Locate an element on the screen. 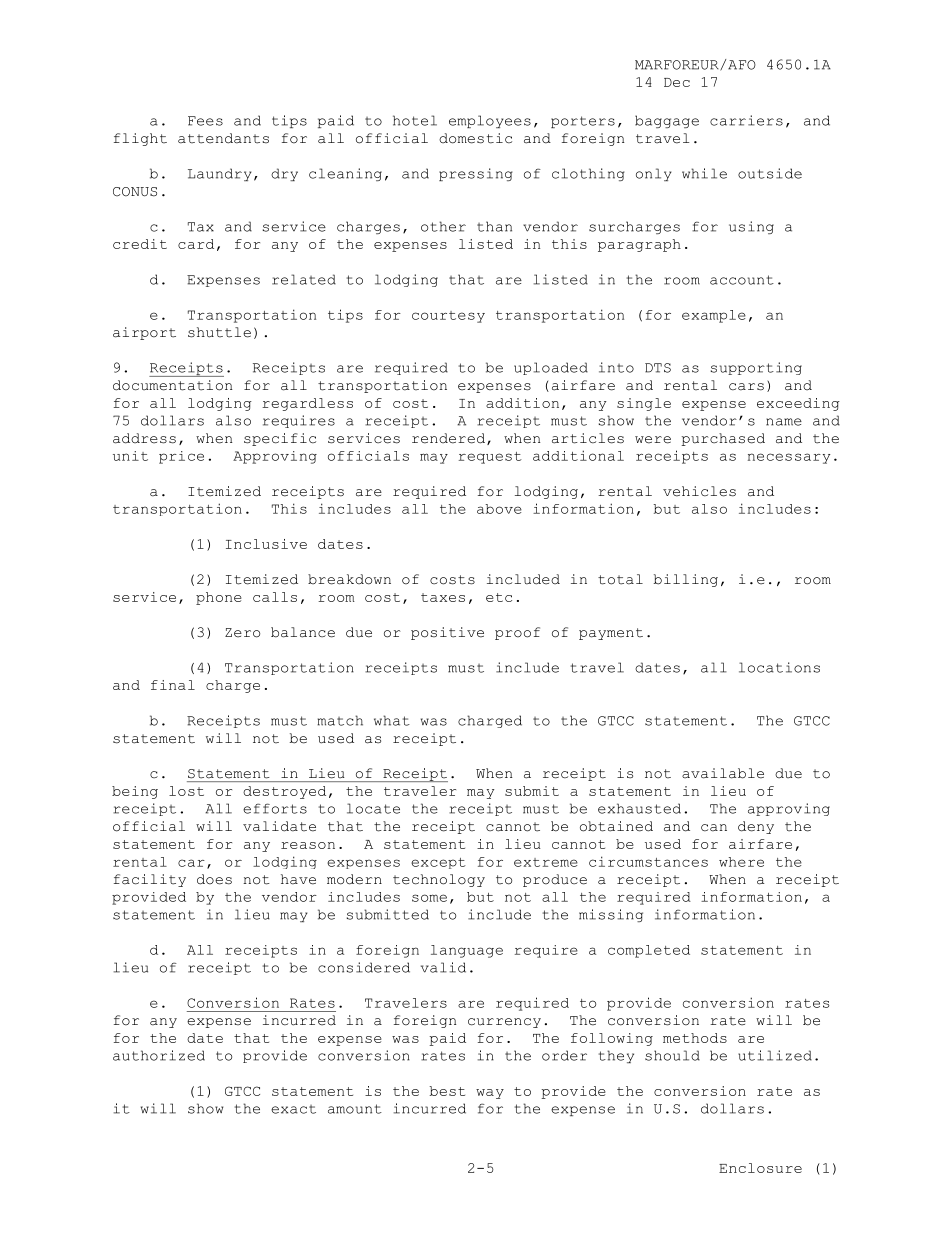 The height and width of the screenshot is (1233, 952). Zero is located at coordinates (242, 633).
